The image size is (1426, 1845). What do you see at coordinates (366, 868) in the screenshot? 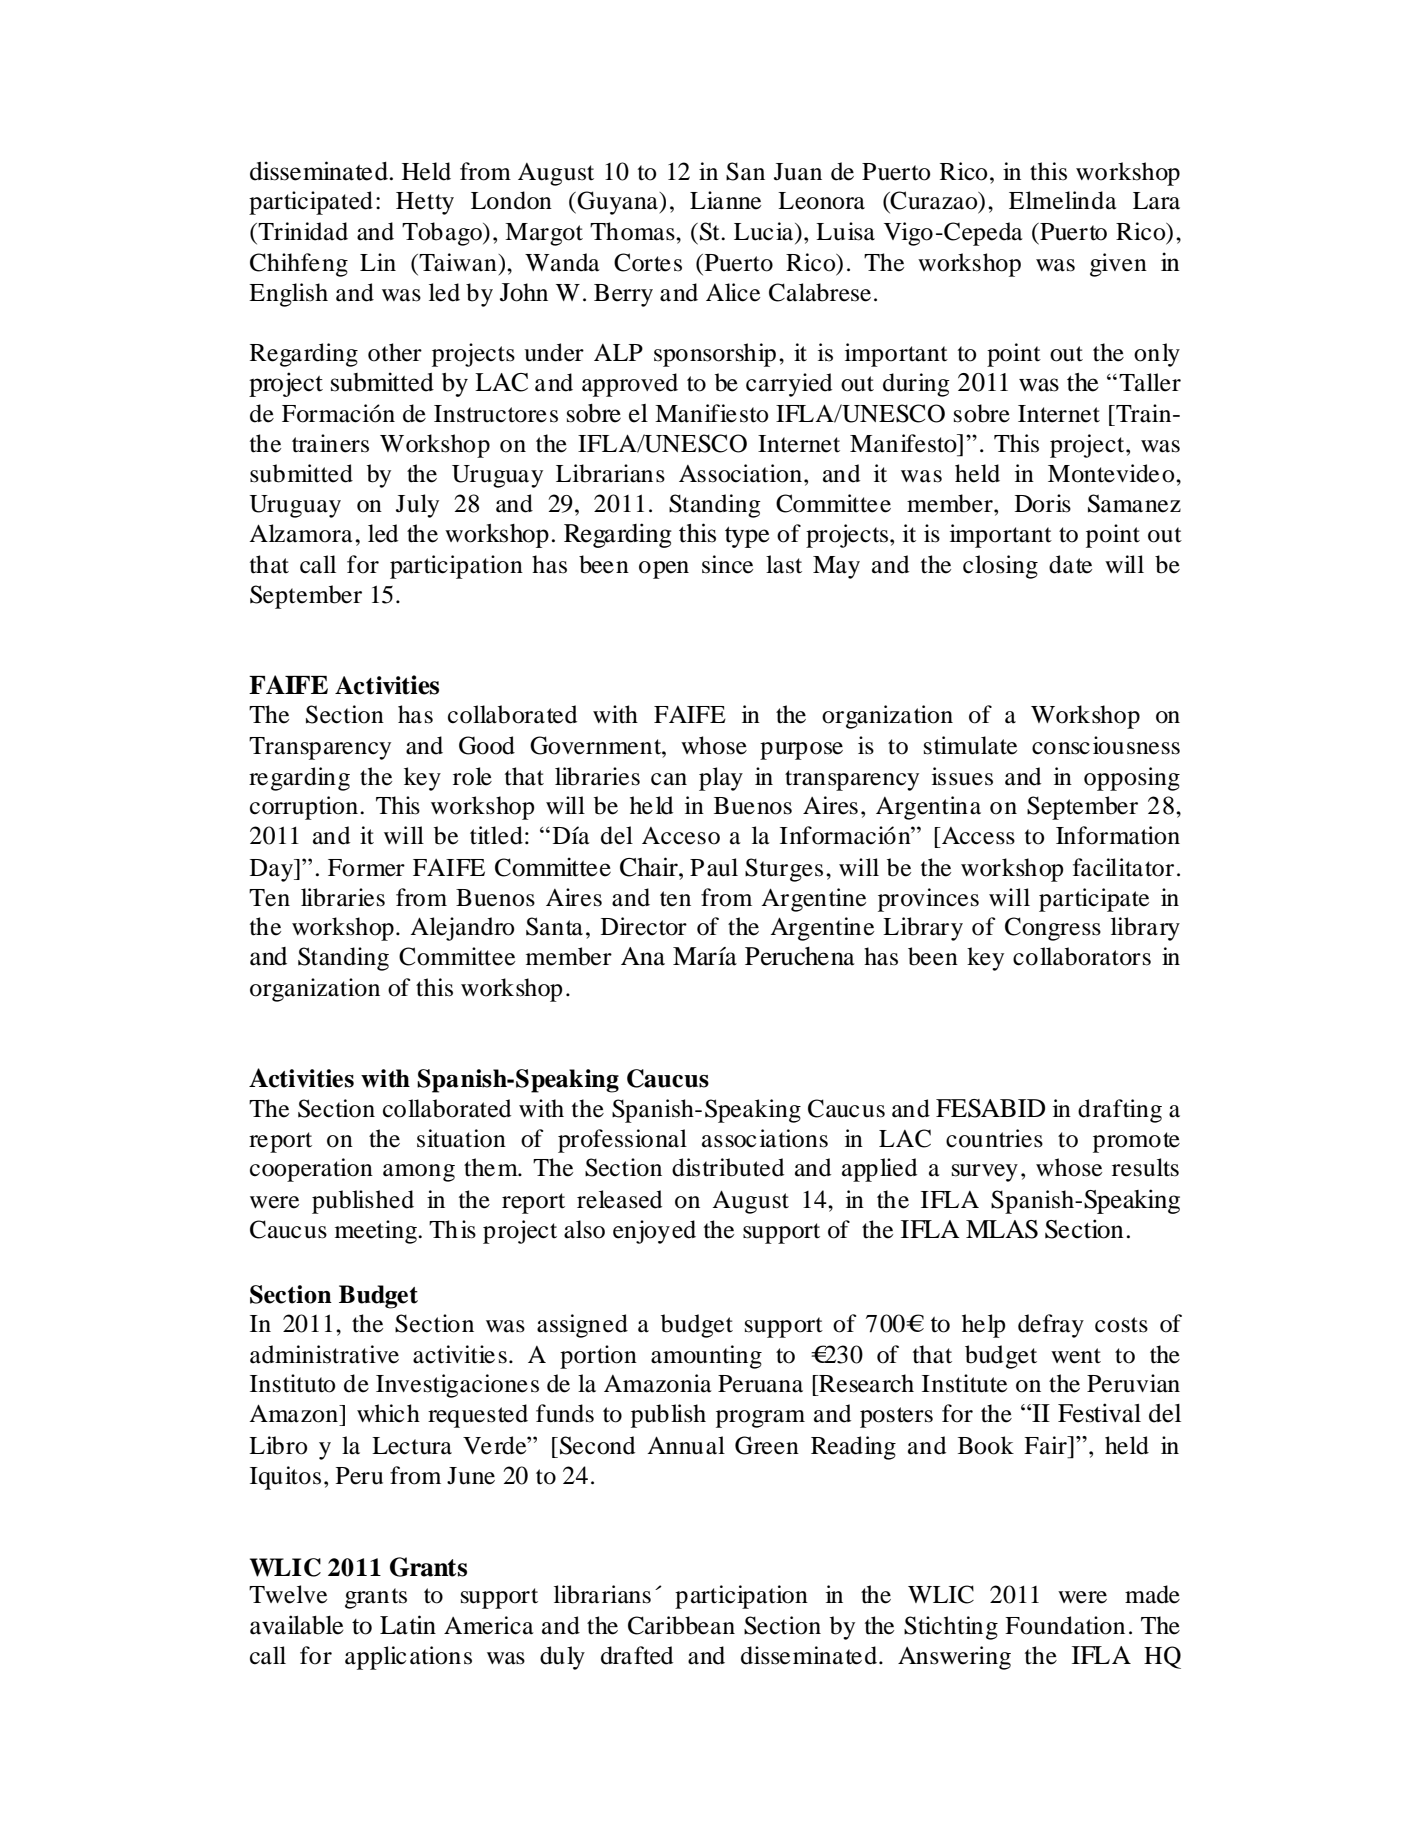
I see `Former` at bounding box center [366, 868].
